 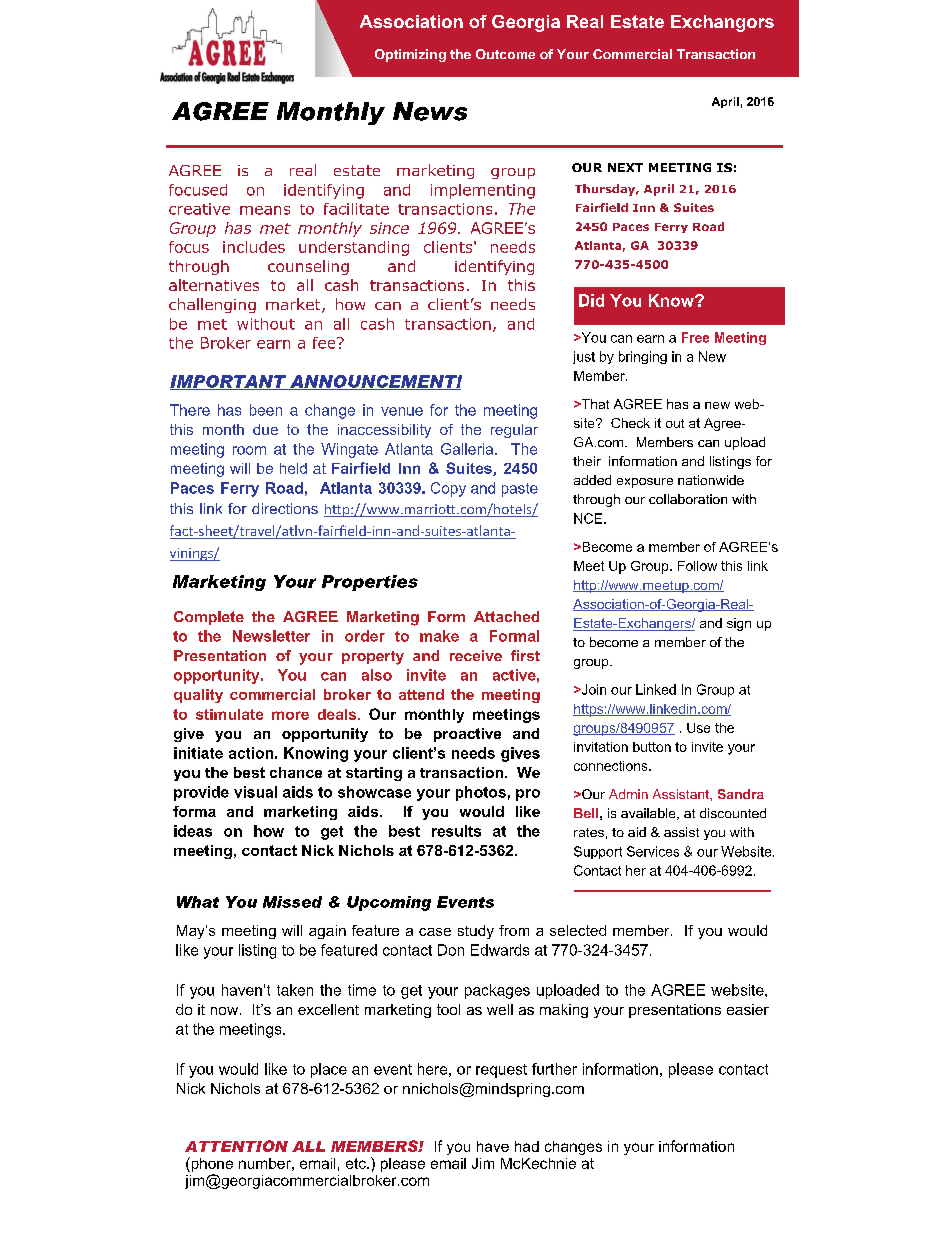 What do you see at coordinates (711, 480) in the page?
I see `nationwide` at bounding box center [711, 480].
